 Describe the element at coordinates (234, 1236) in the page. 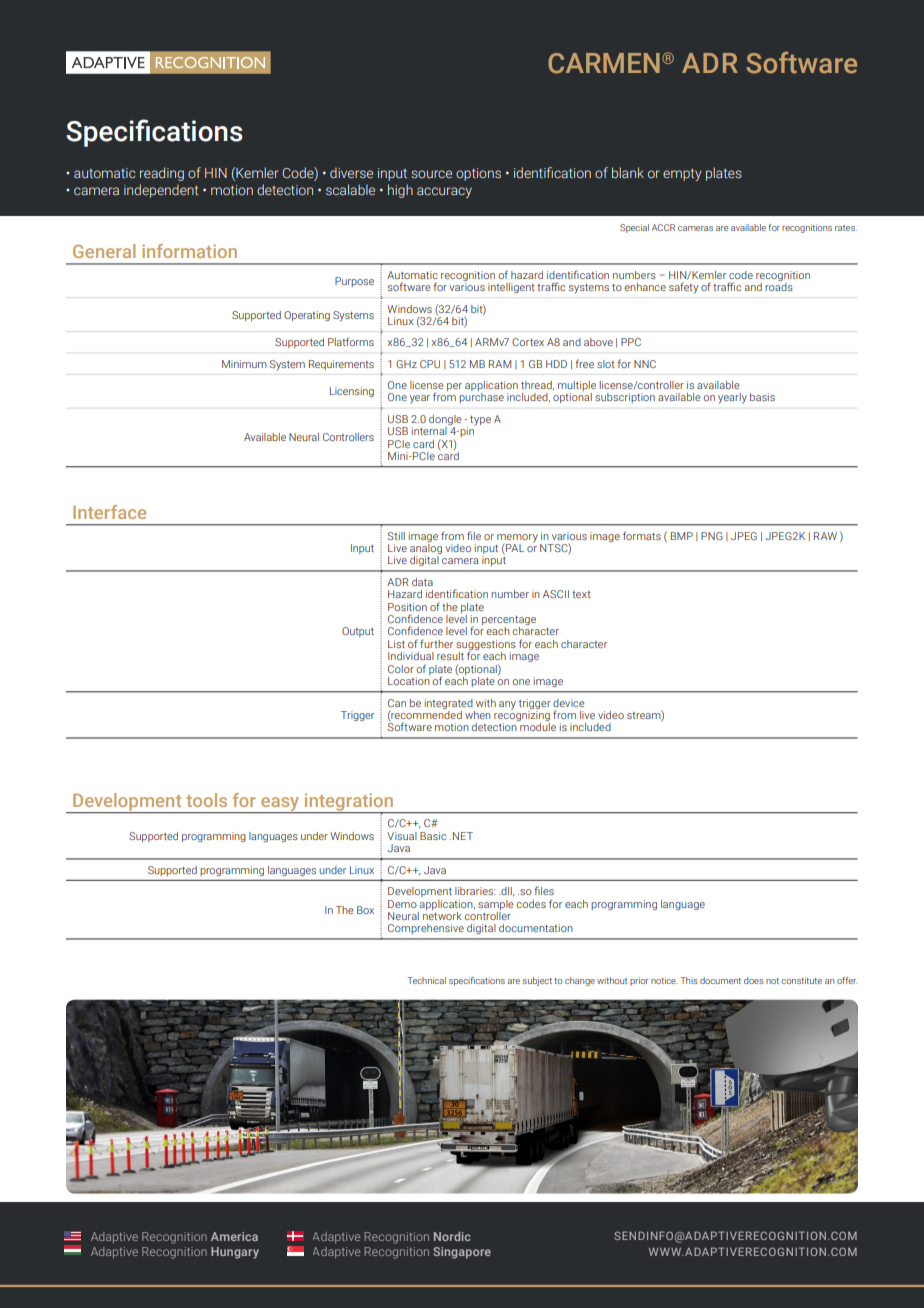

I see `America` at that location.
